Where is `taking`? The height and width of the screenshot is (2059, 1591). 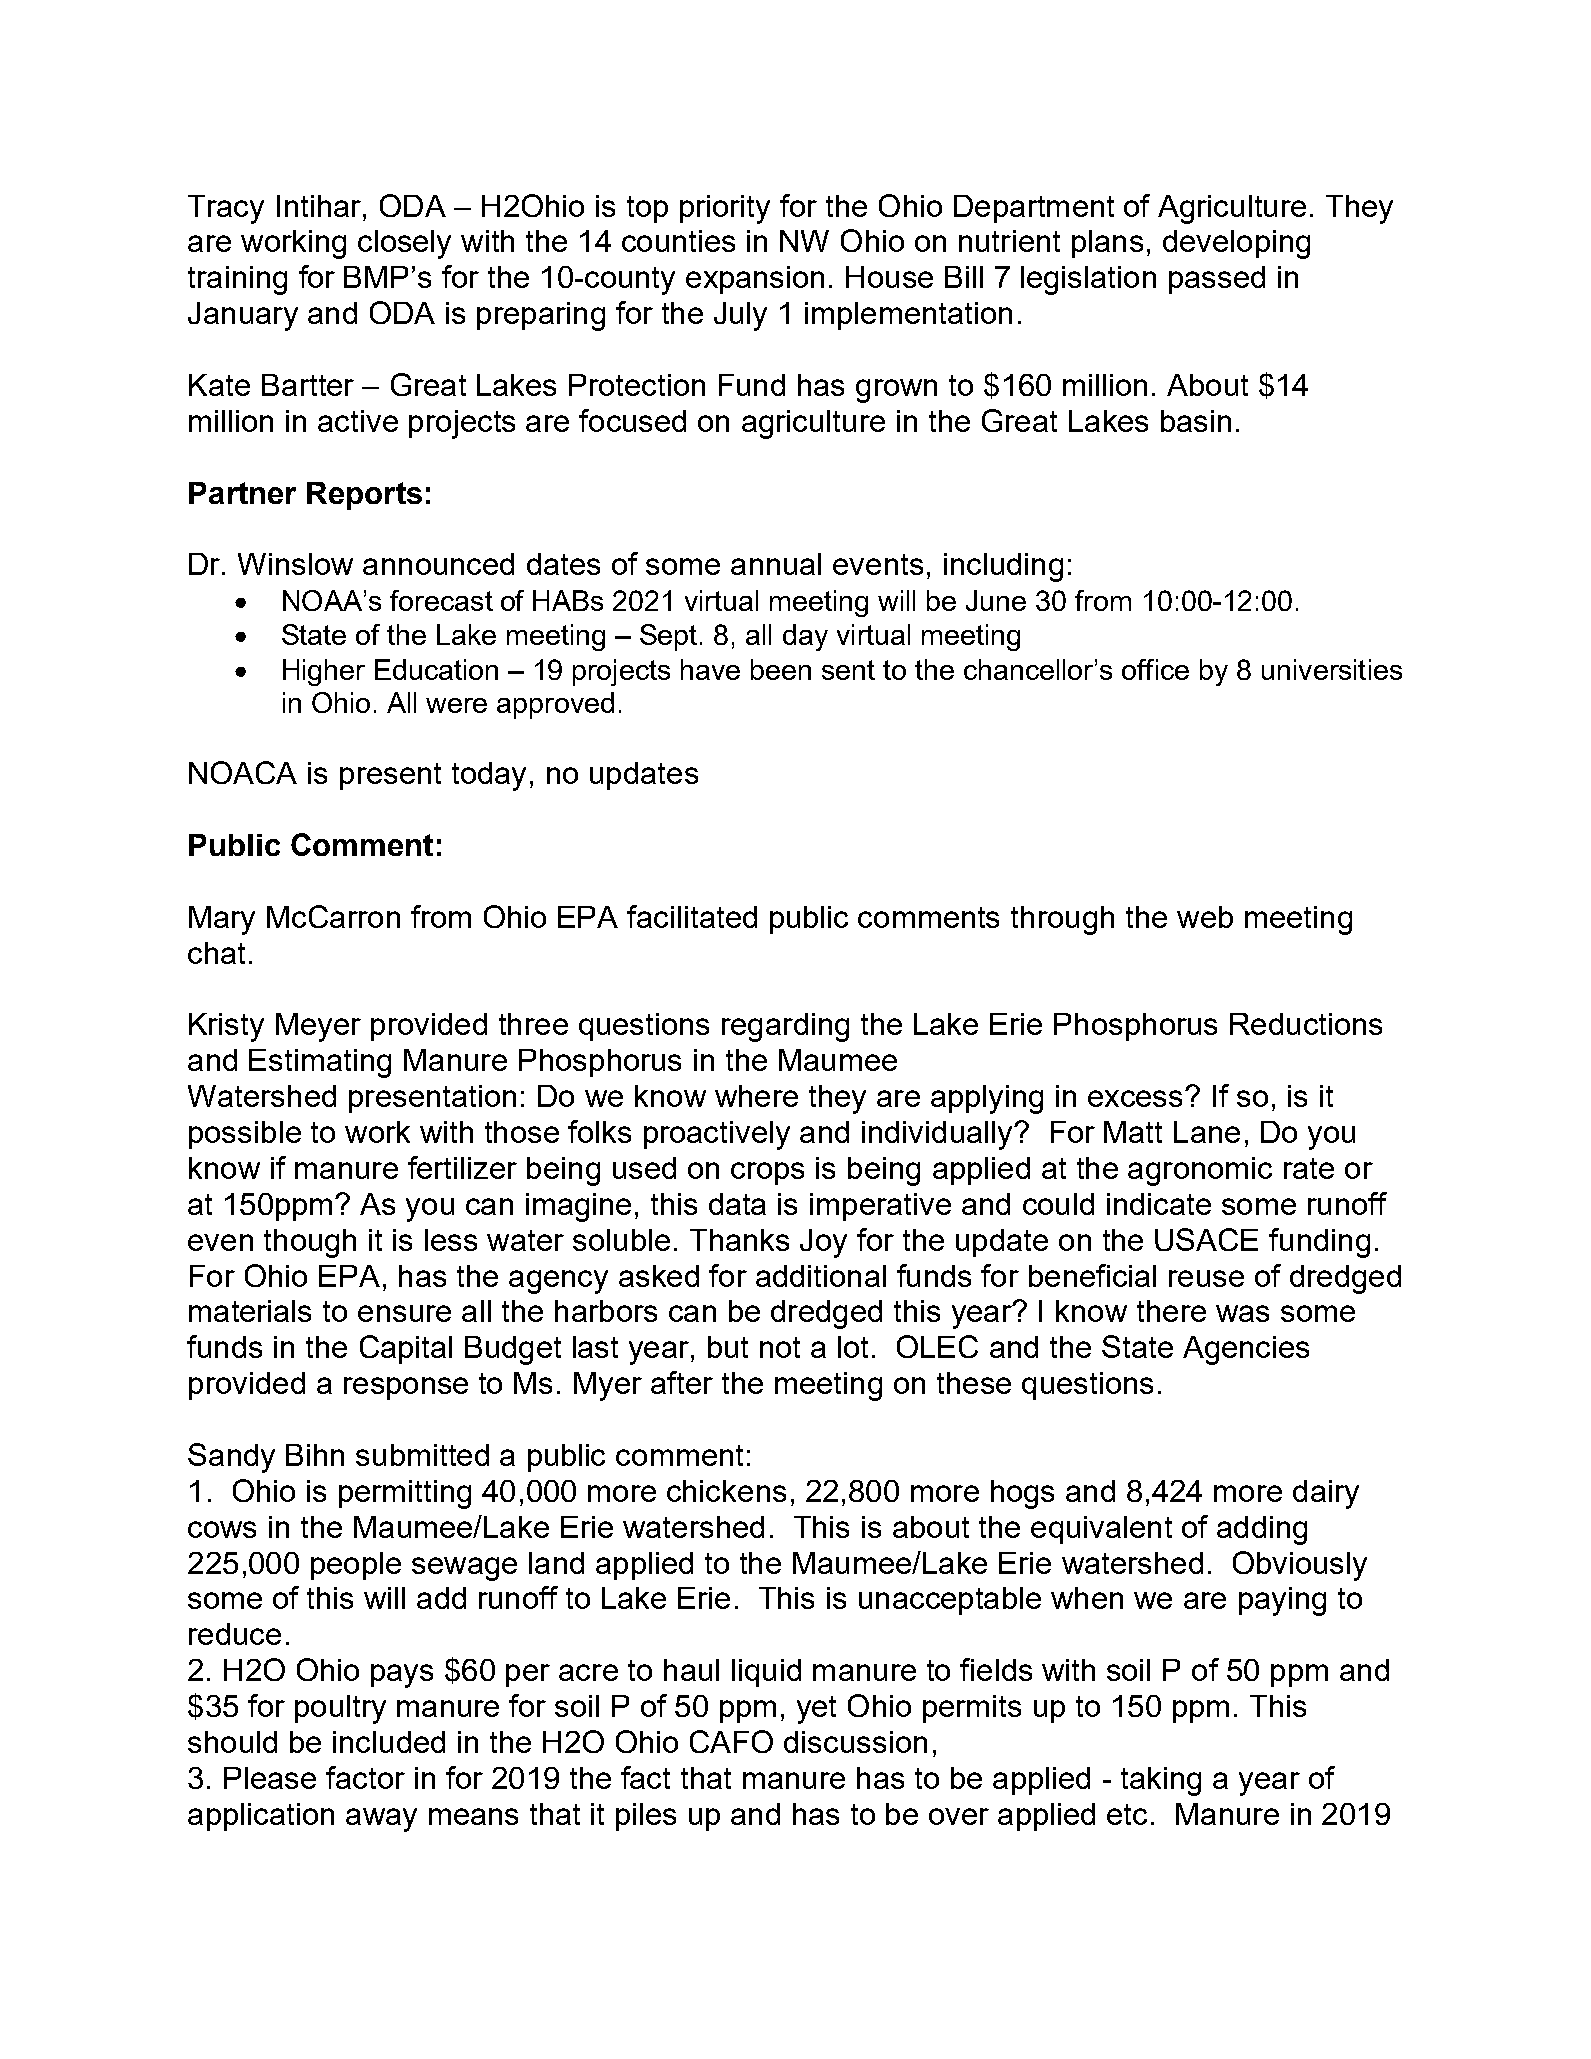
taking is located at coordinates (1161, 1781).
